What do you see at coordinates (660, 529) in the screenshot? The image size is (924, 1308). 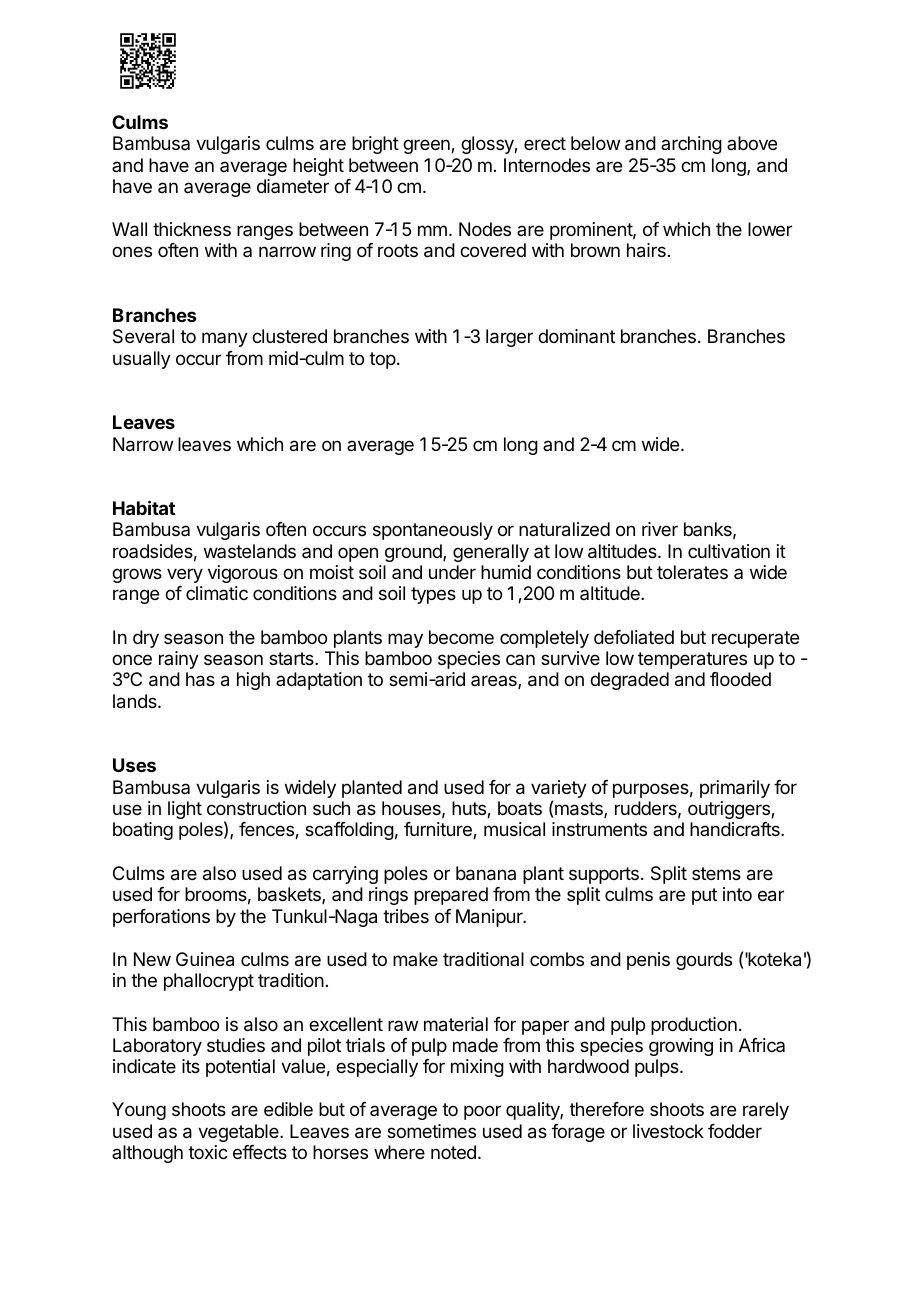 I see `river` at bounding box center [660, 529].
